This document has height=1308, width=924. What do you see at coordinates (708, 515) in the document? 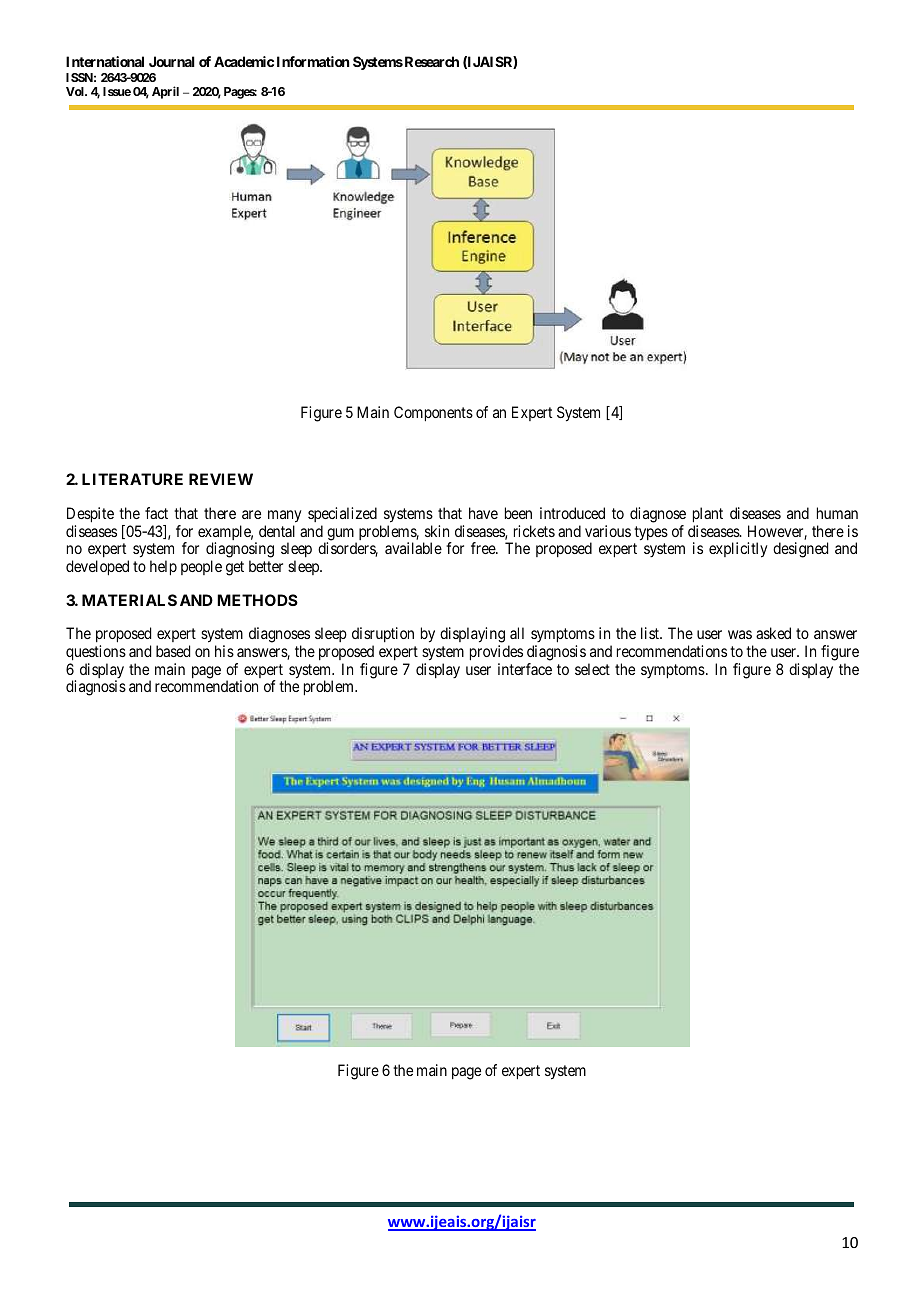
I see `plant` at bounding box center [708, 515].
